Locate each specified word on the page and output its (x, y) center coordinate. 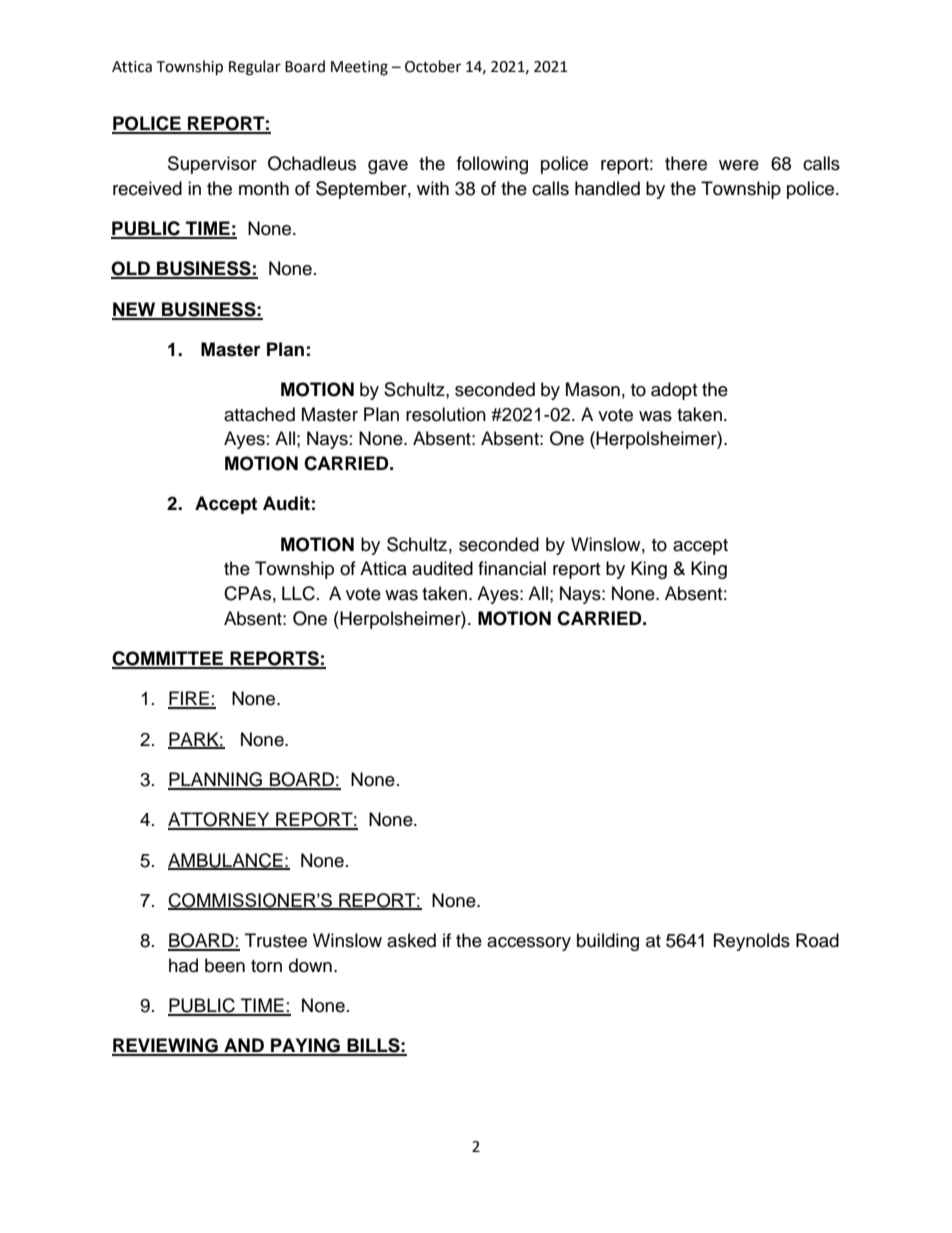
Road (817, 940)
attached (259, 414)
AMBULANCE (226, 861)
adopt (674, 391)
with (433, 188)
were (739, 165)
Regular (255, 68)
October (433, 66)
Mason (593, 389)
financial (512, 568)
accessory (529, 944)
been (225, 965)
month (264, 188)
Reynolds (752, 942)
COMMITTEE (169, 659)
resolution (446, 414)
